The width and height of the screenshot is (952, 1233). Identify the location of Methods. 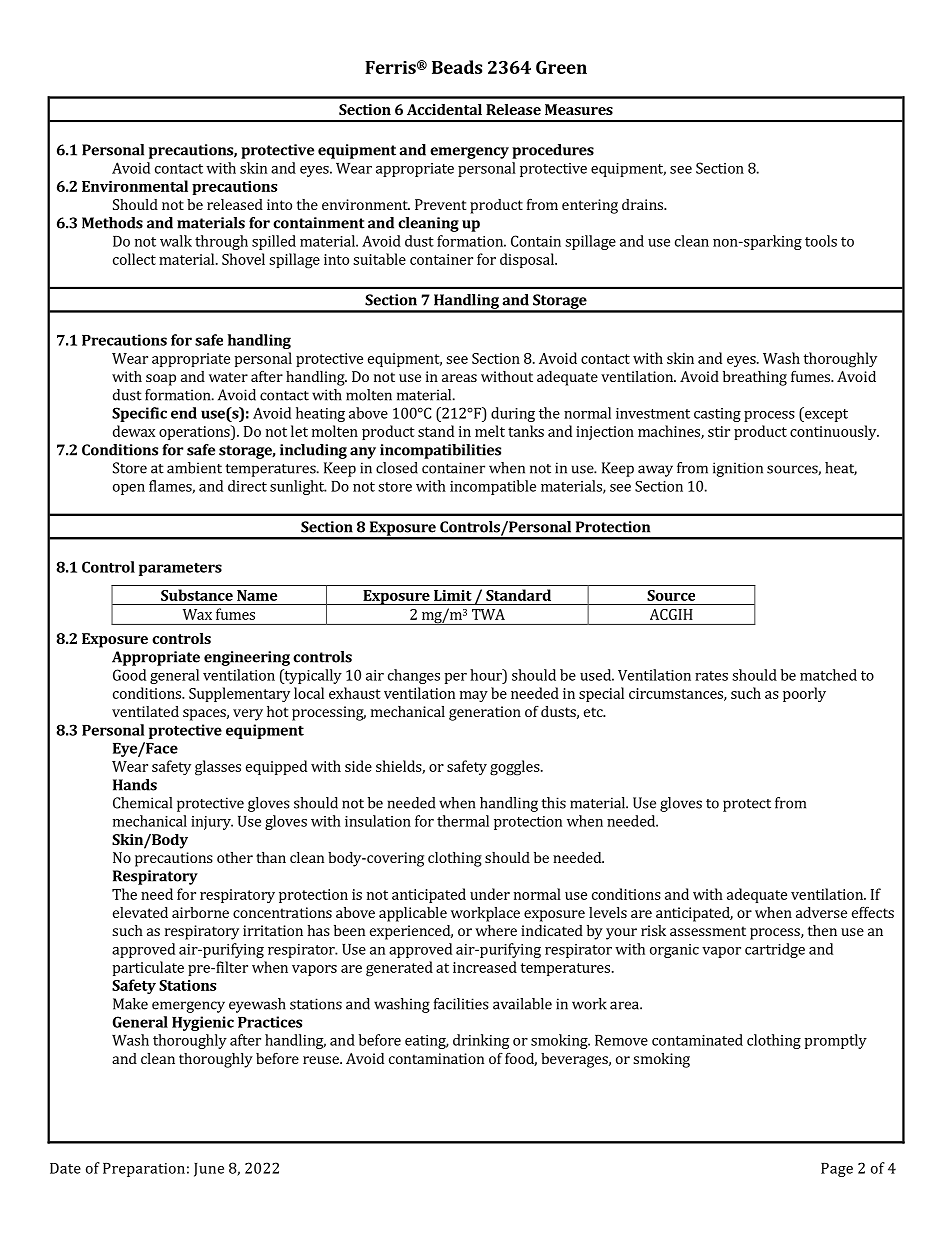
(112, 223).
